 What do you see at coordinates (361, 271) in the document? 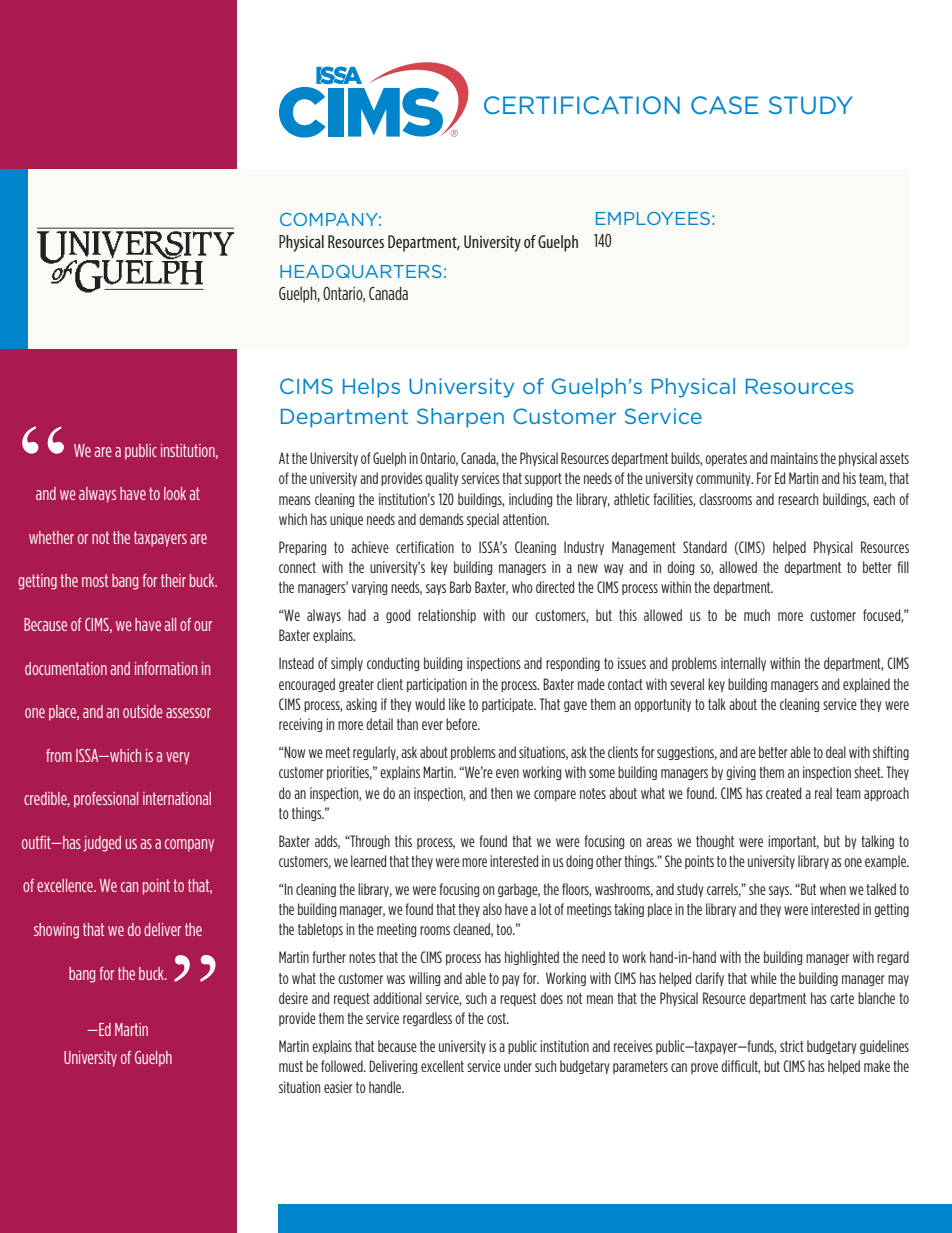
I see `HEADQUARTERS` at bounding box center [361, 271].
